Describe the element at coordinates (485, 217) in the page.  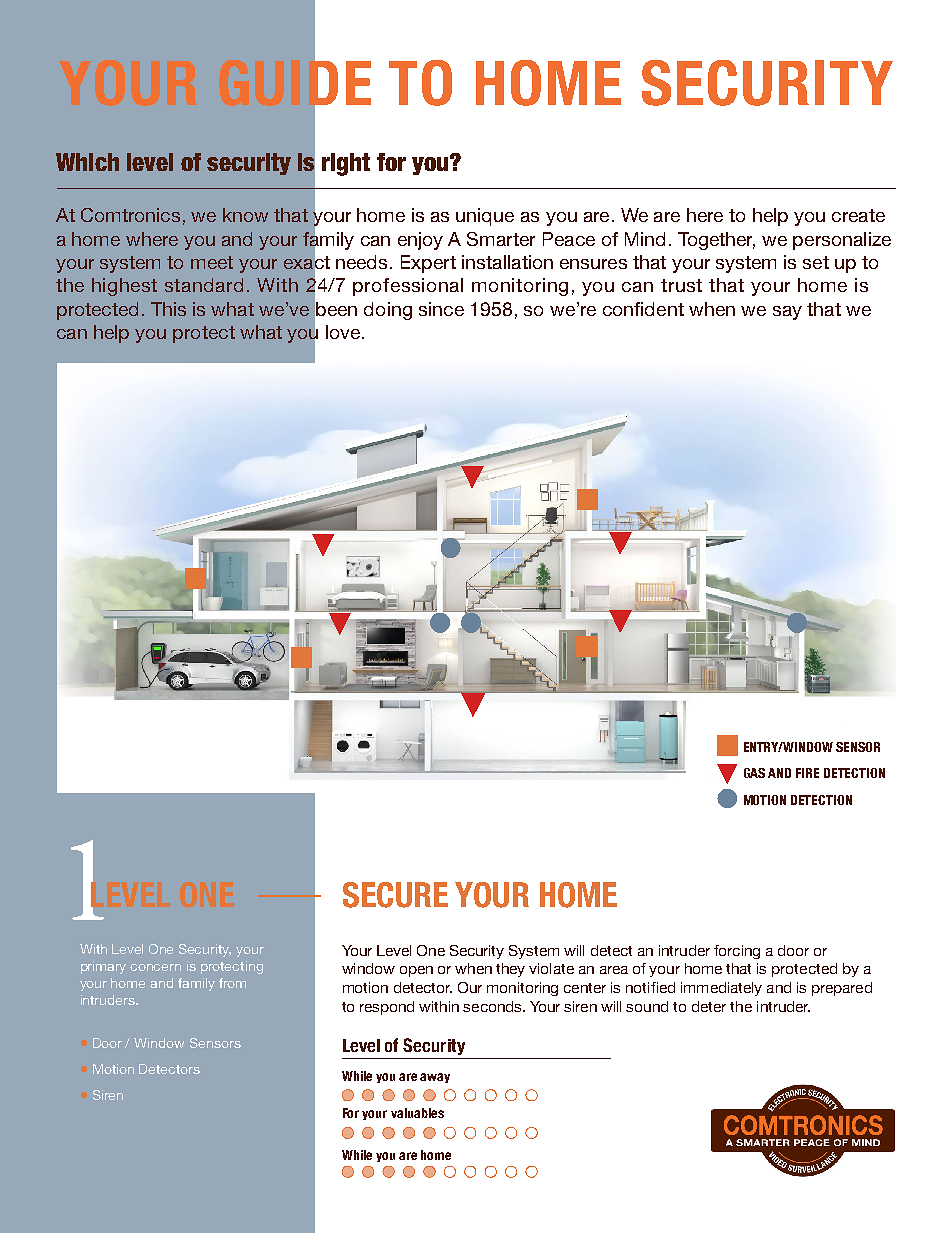
I see `unique` at that location.
